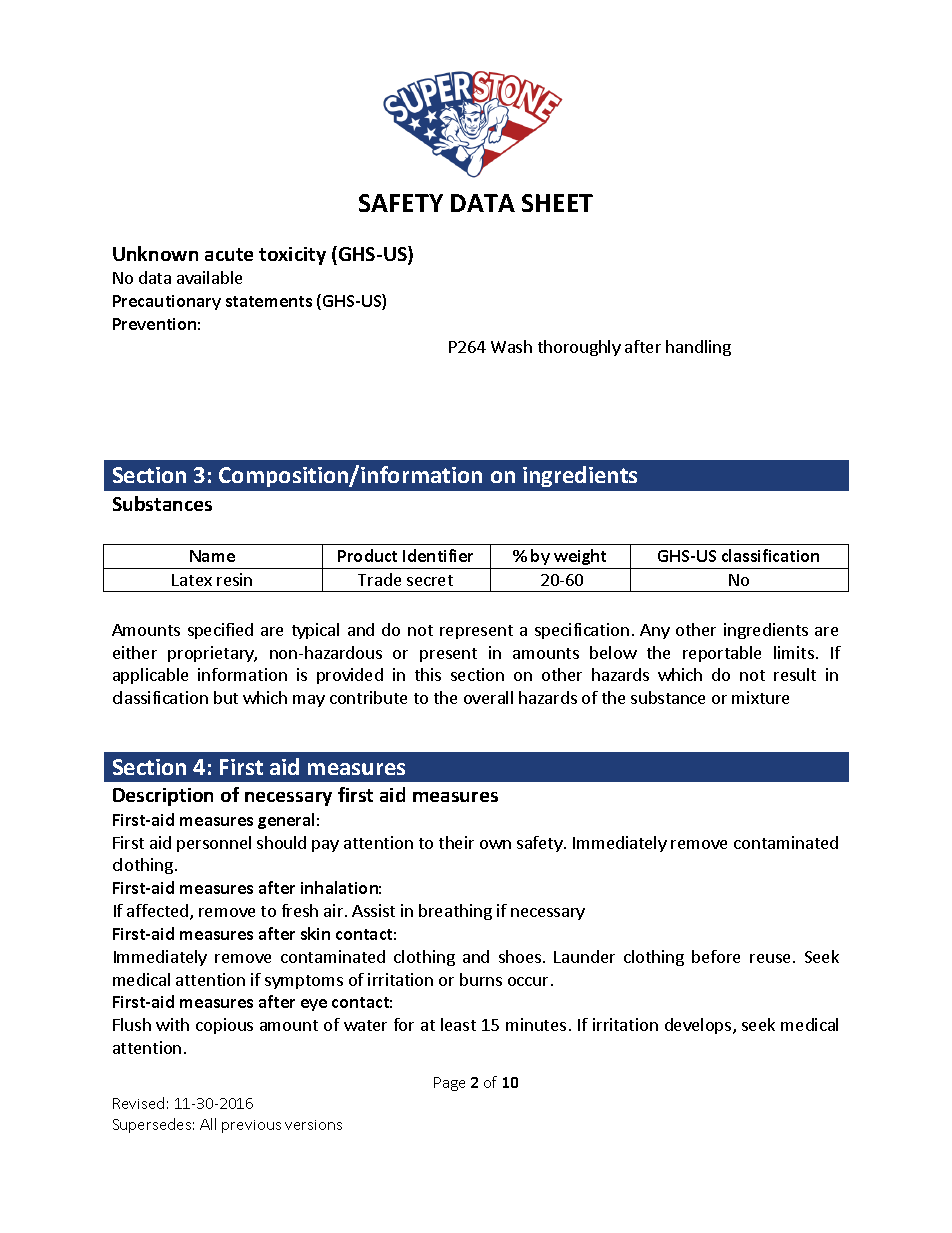 The width and height of the page is (952, 1233). Describe the element at coordinates (699, 1026) in the page. I see `develops` at that location.
